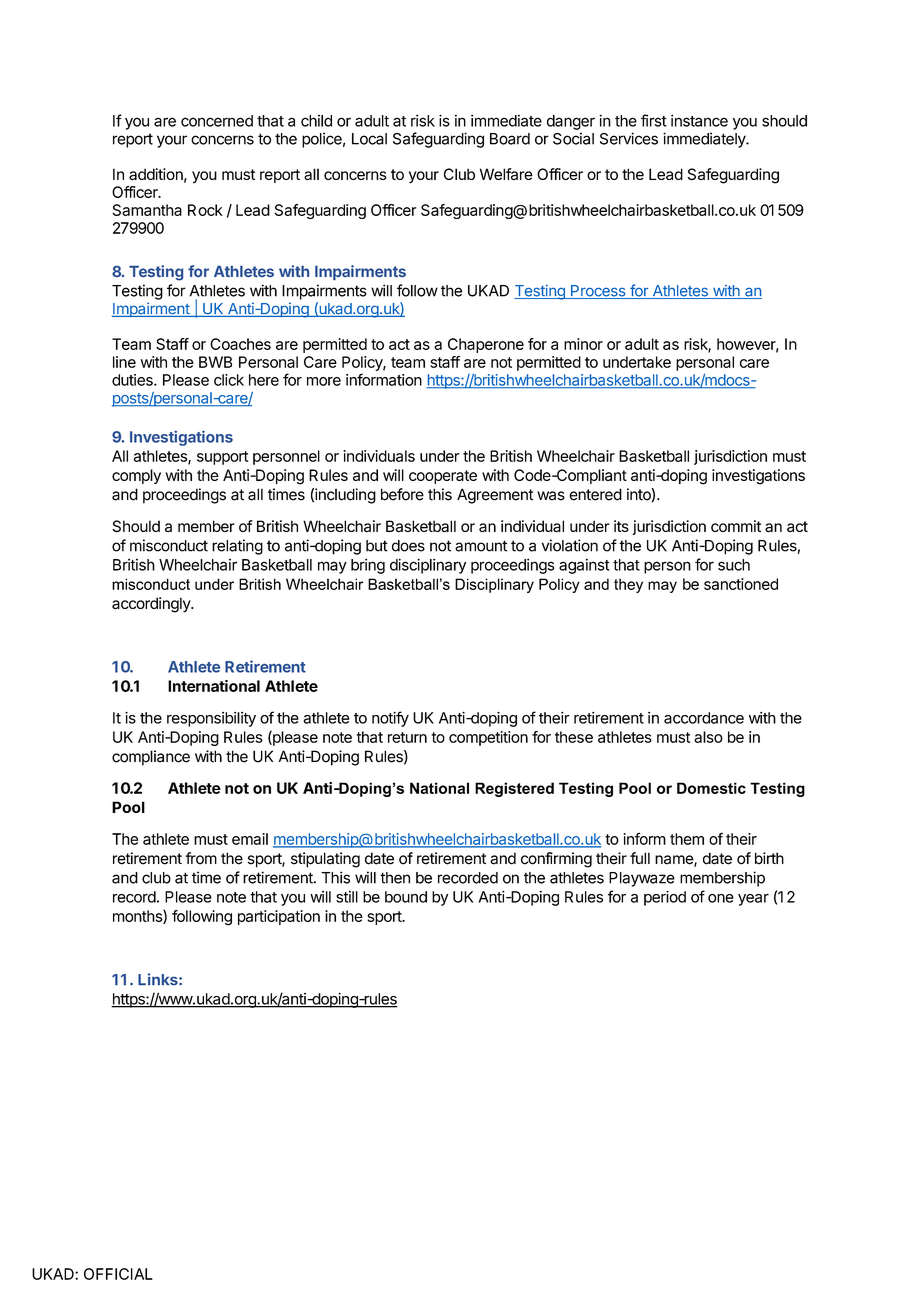 The height and width of the page is (1308, 924). I want to click on still, so click(347, 897).
